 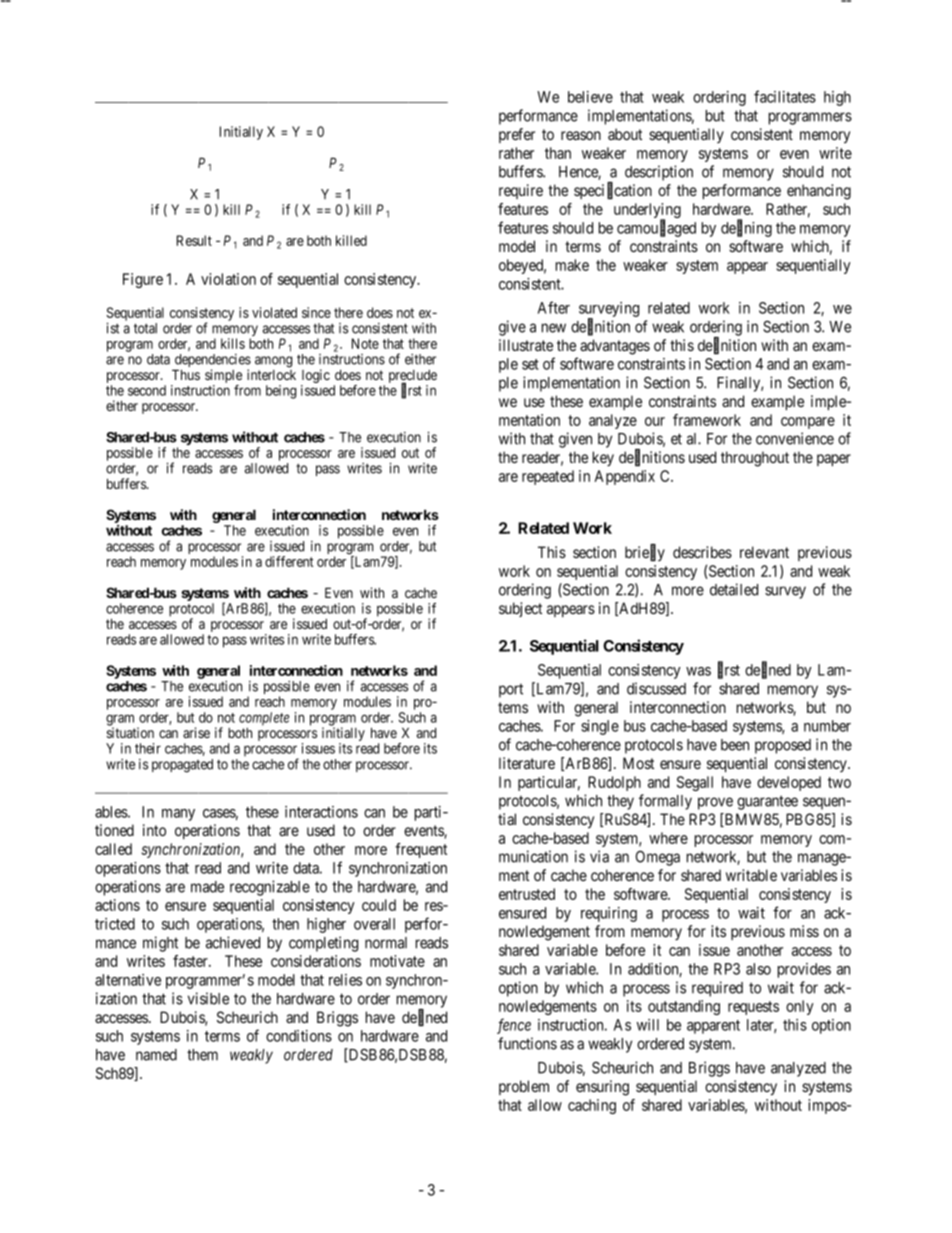 I want to click on dependencies, so click(x=212, y=362).
